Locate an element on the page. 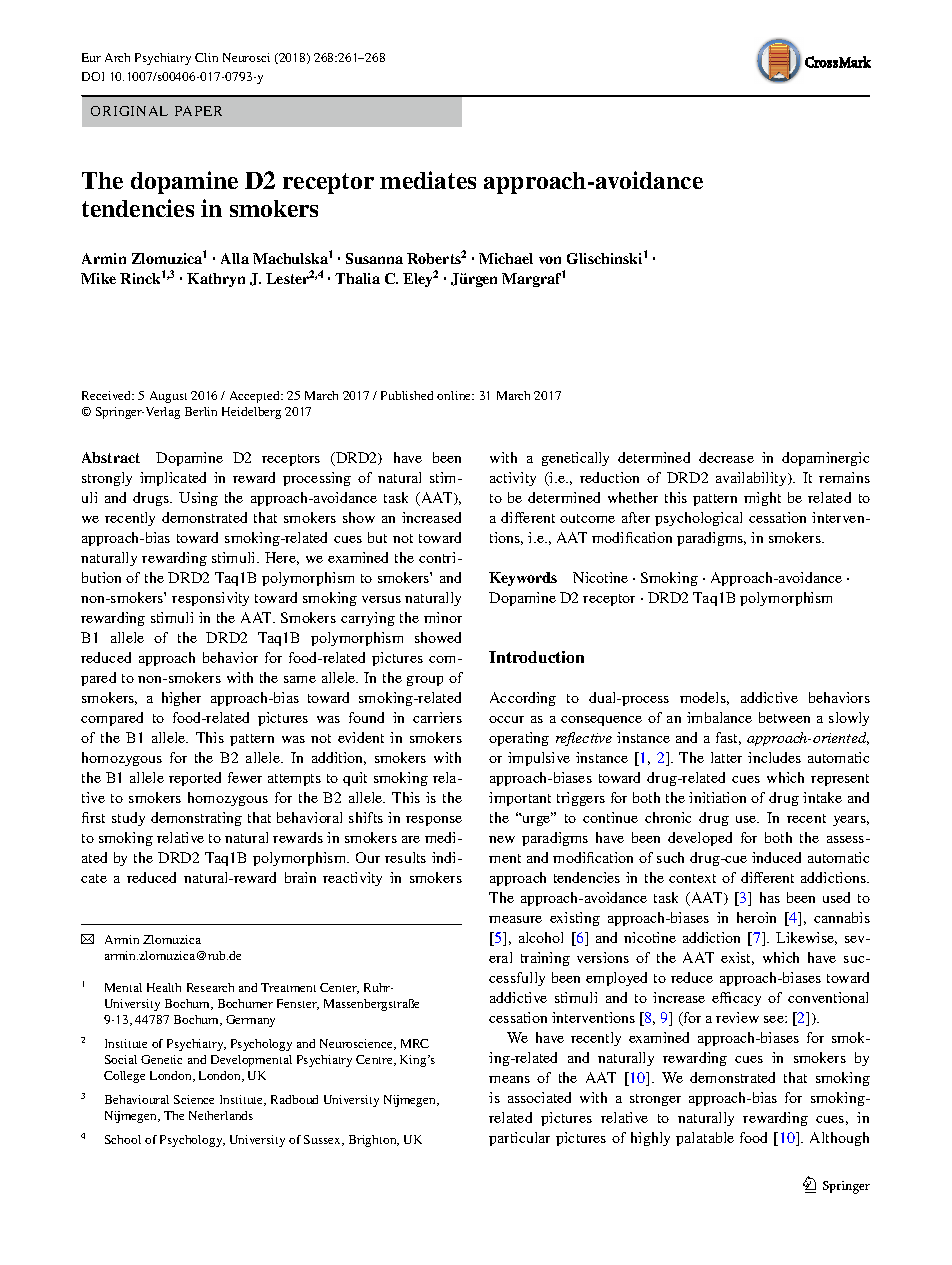 Image resolution: width=952 pixels, height=1265 pixels. Netherlands is located at coordinates (221, 1115).
